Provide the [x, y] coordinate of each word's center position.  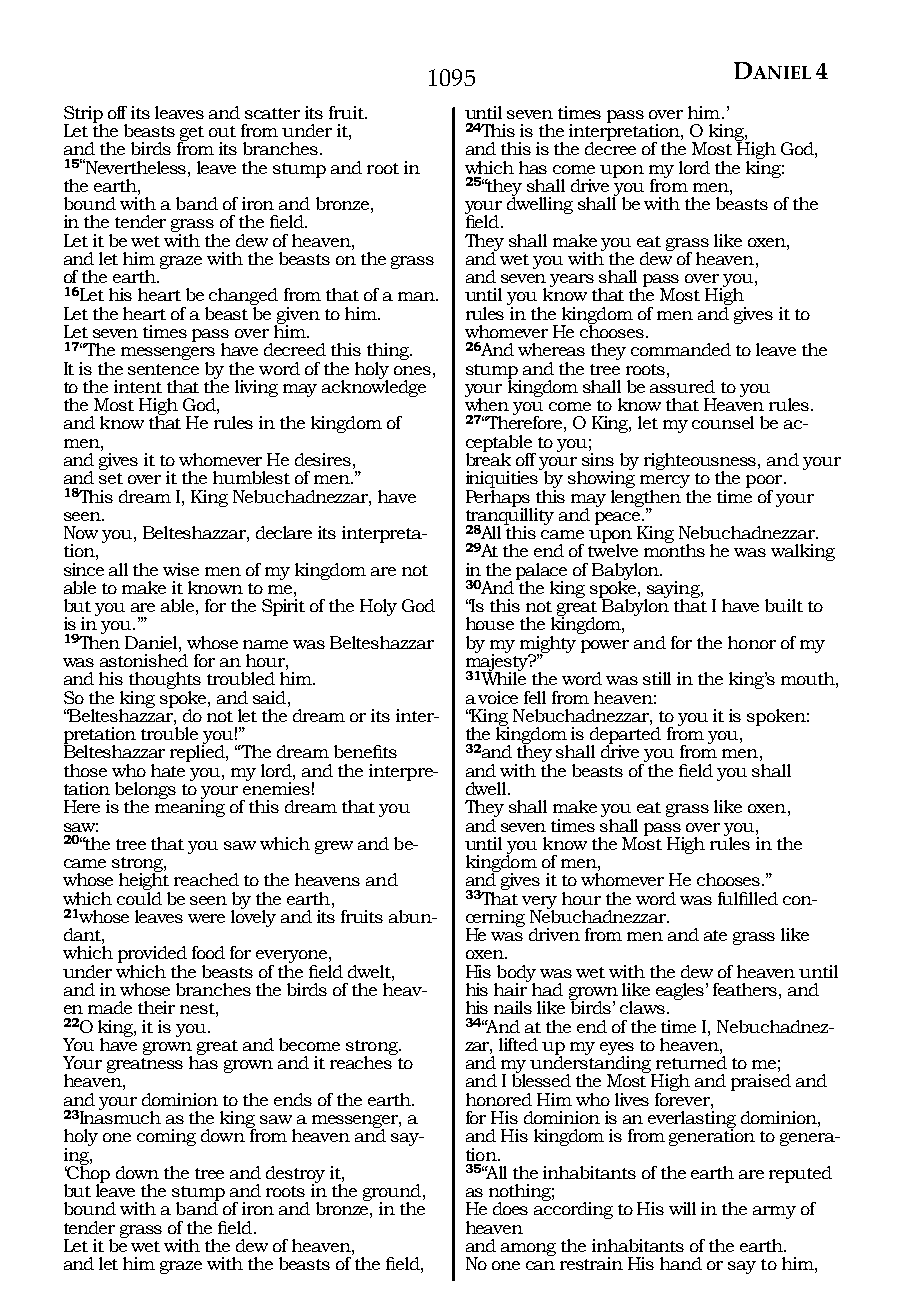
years [572, 280]
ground [393, 1194]
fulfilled [748, 898]
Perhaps [499, 498]
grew [334, 847]
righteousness [701, 463]
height [144, 882]
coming [166, 1137]
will [682, 1208]
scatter [272, 113]
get [191, 135]
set [111, 478]
